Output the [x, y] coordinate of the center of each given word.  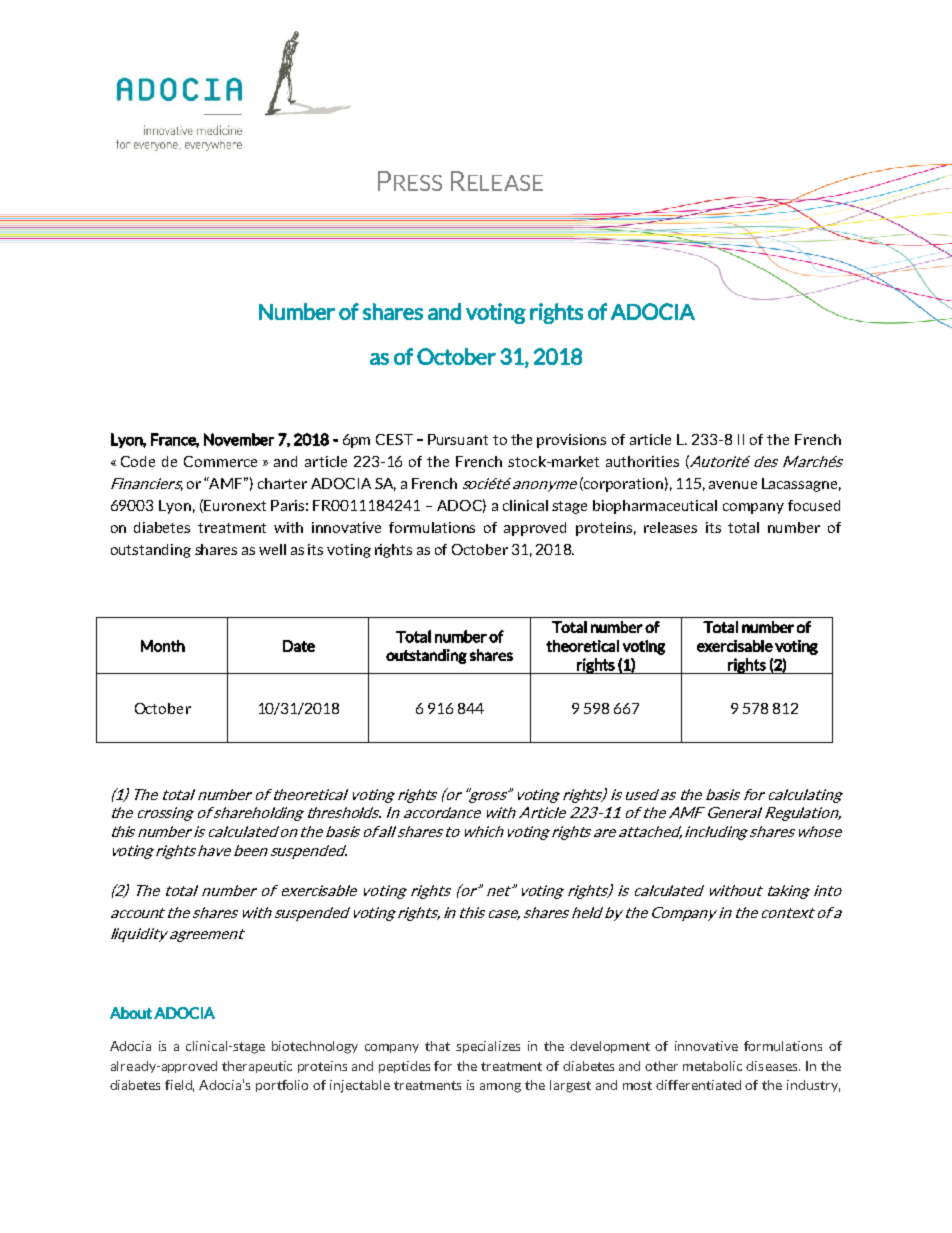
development [610, 1047]
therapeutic [257, 1067]
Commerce [220, 461]
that [437, 1046]
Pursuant [458, 439]
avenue [733, 485]
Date [299, 646]
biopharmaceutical [655, 507]
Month [163, 646]
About [131, 1013]
